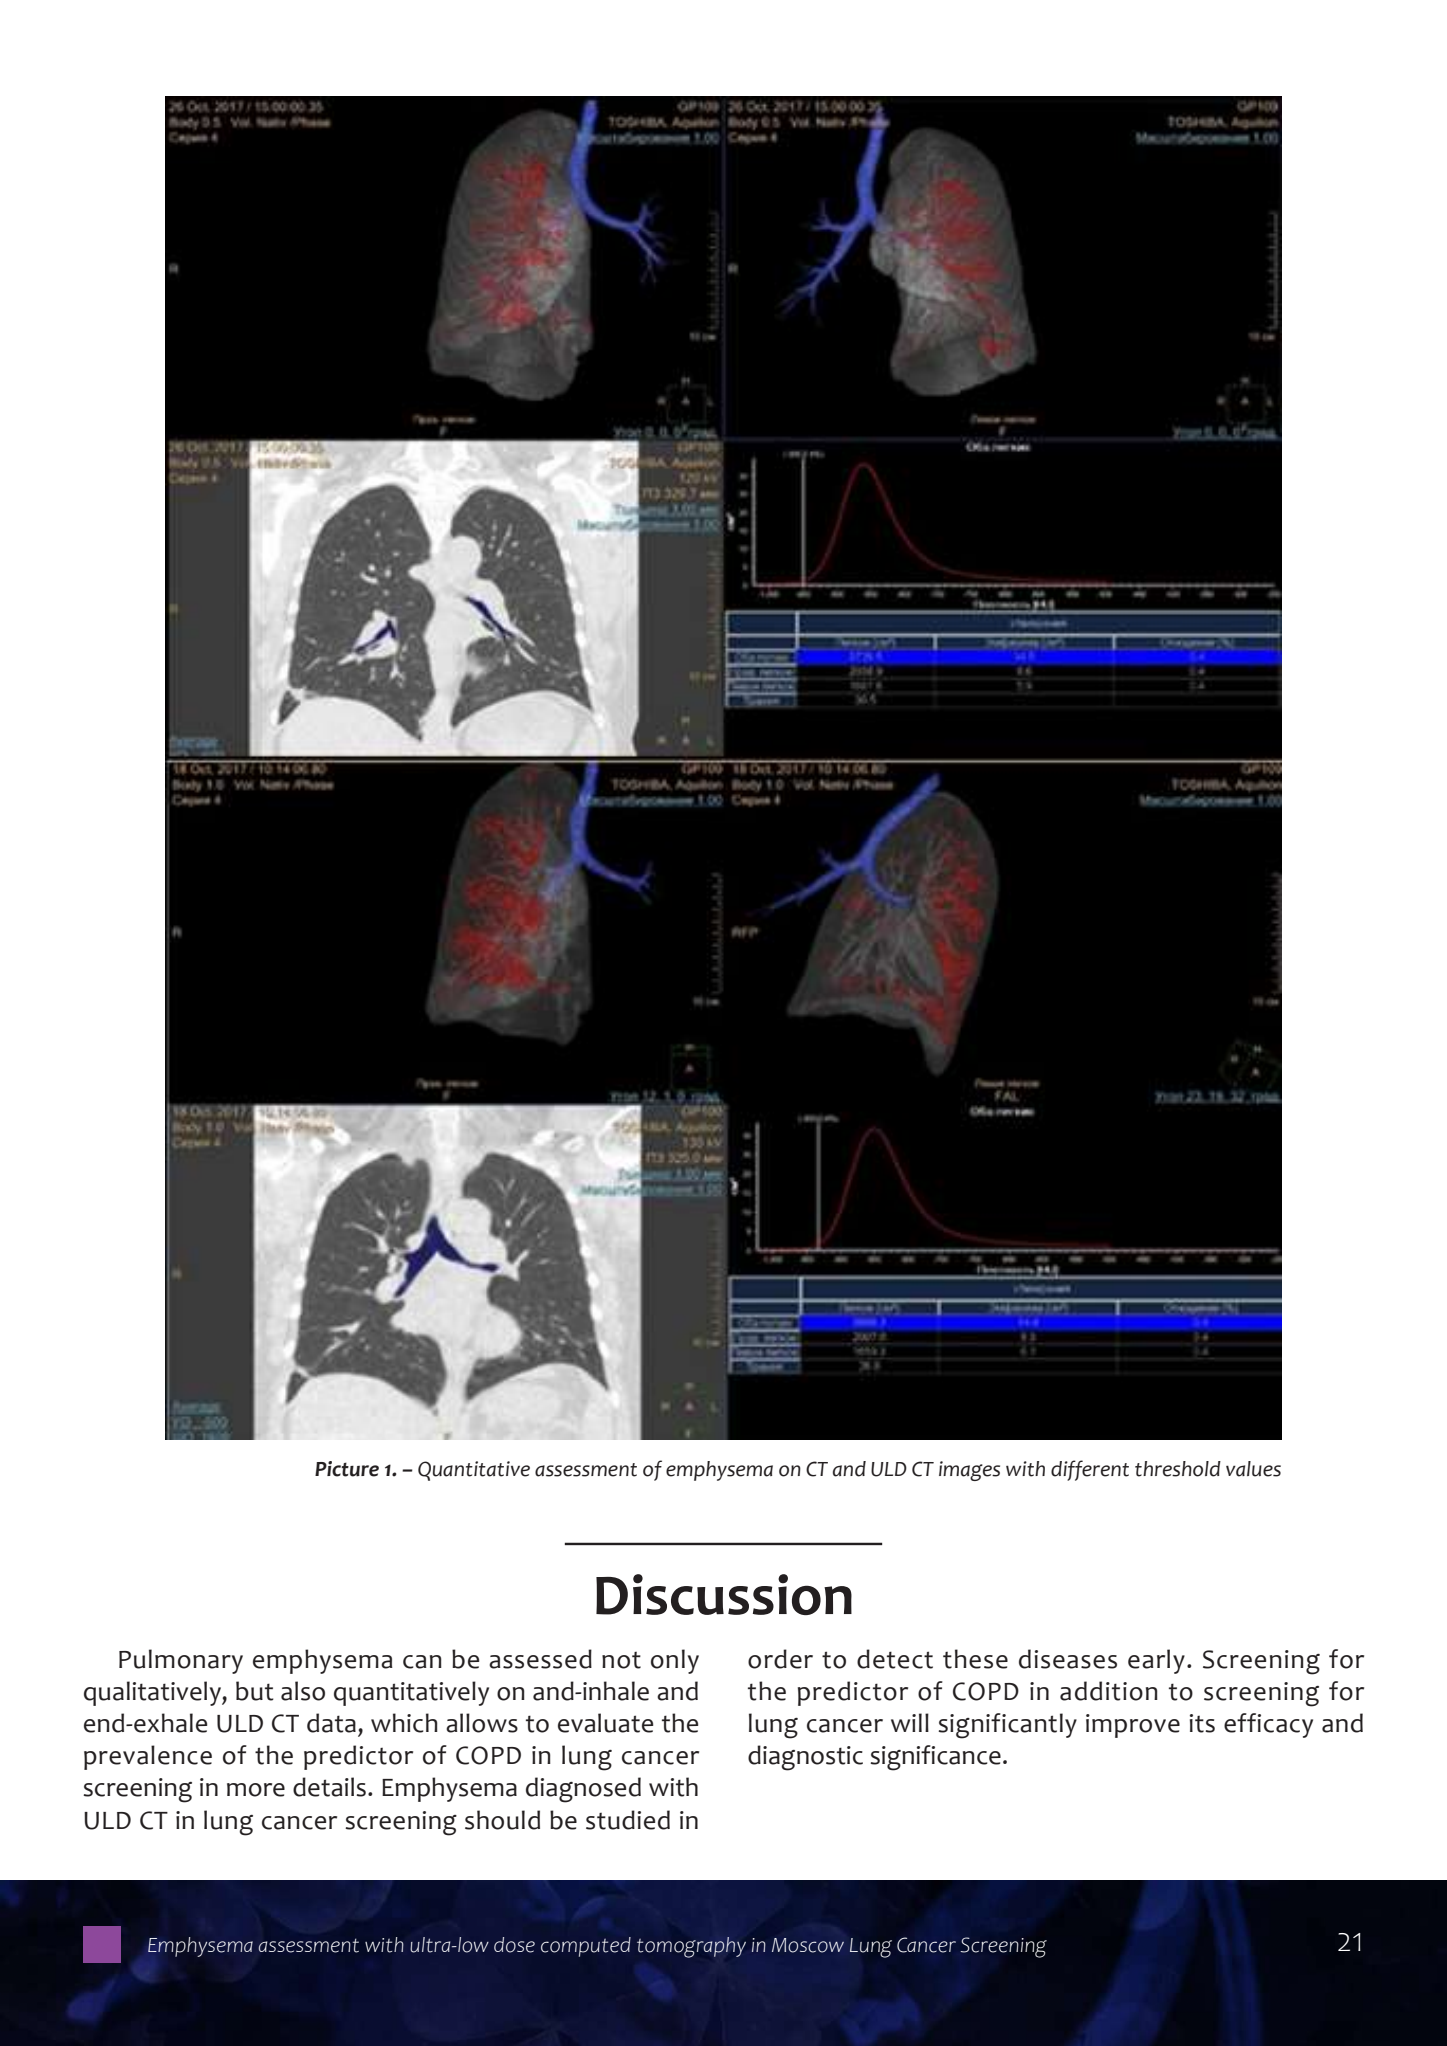 The image size is (1447, 2046). What do you see at coordinates (935, 1758) in the screenshot?
I see `significance` at bounding box center [935, 1758].
